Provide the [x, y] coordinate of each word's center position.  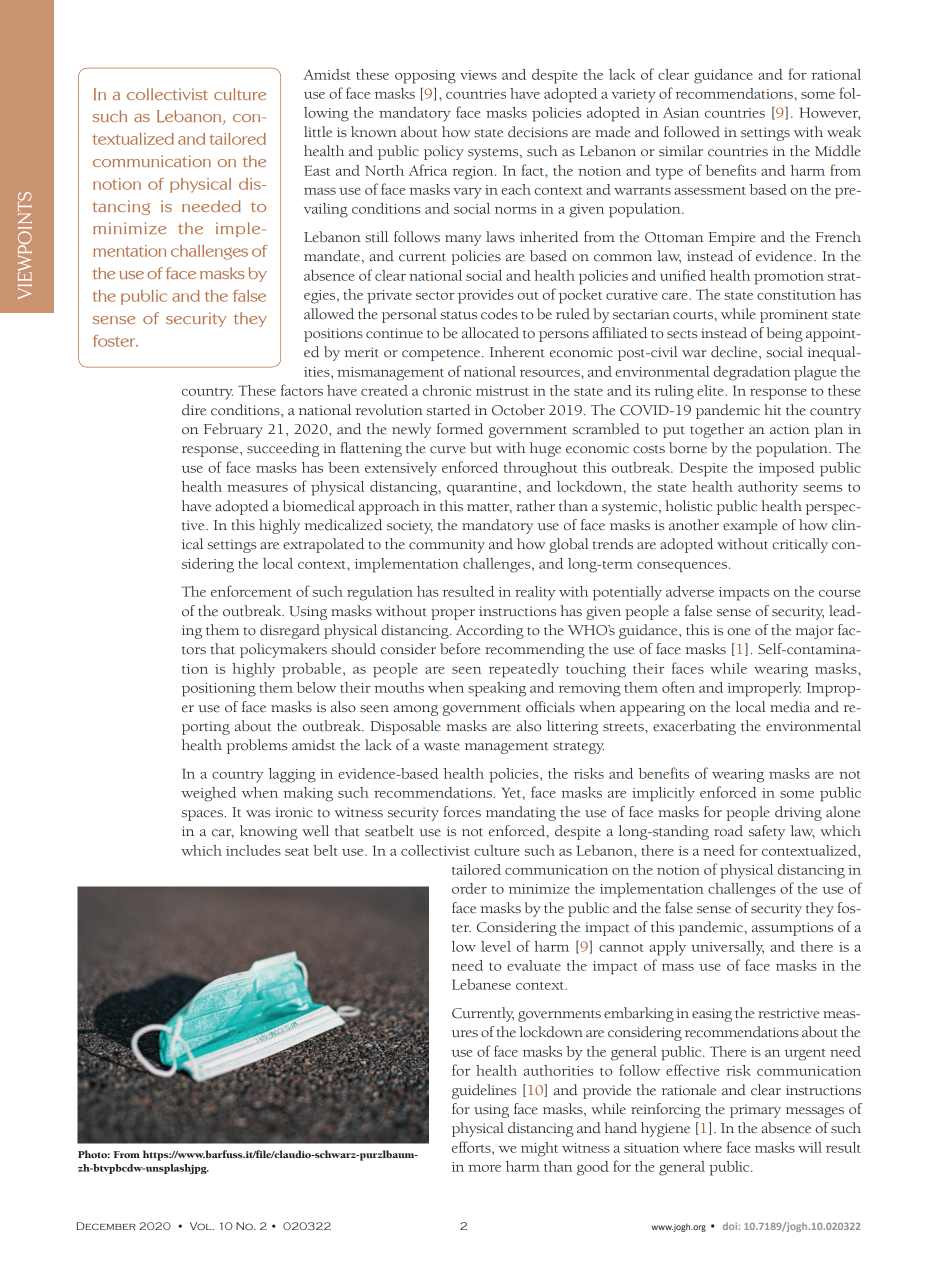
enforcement [251, 591]
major [814, 632]
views [478, 75]
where [702, 1147]
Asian [681, 112]
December [106, 1226]
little [318, 132]
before [460, 649]
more [484, 1168]
